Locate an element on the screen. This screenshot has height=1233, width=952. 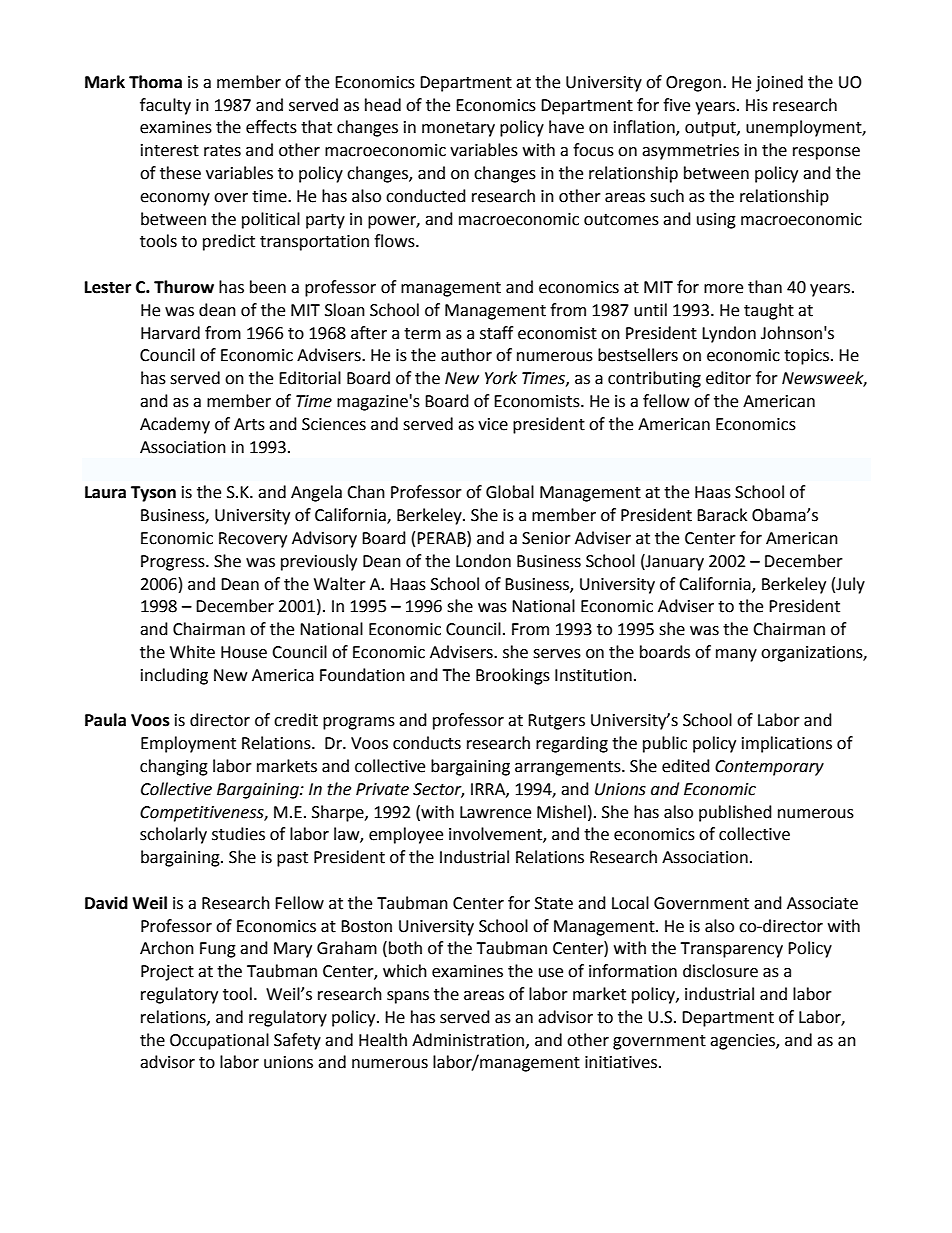
contributing is located at coordinates (654, 379).
